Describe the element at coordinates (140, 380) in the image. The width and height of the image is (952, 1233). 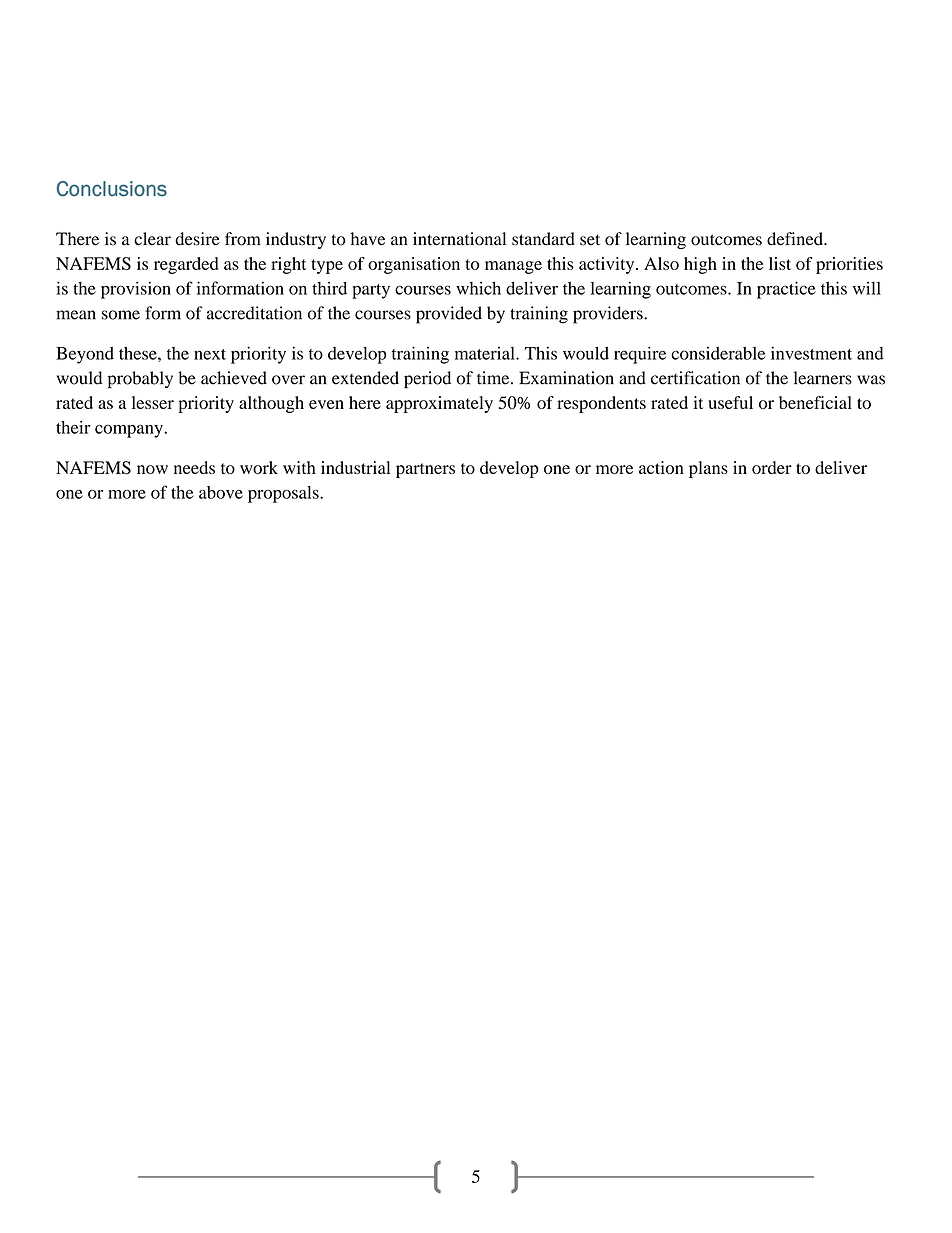
I see `probably` at that location.
